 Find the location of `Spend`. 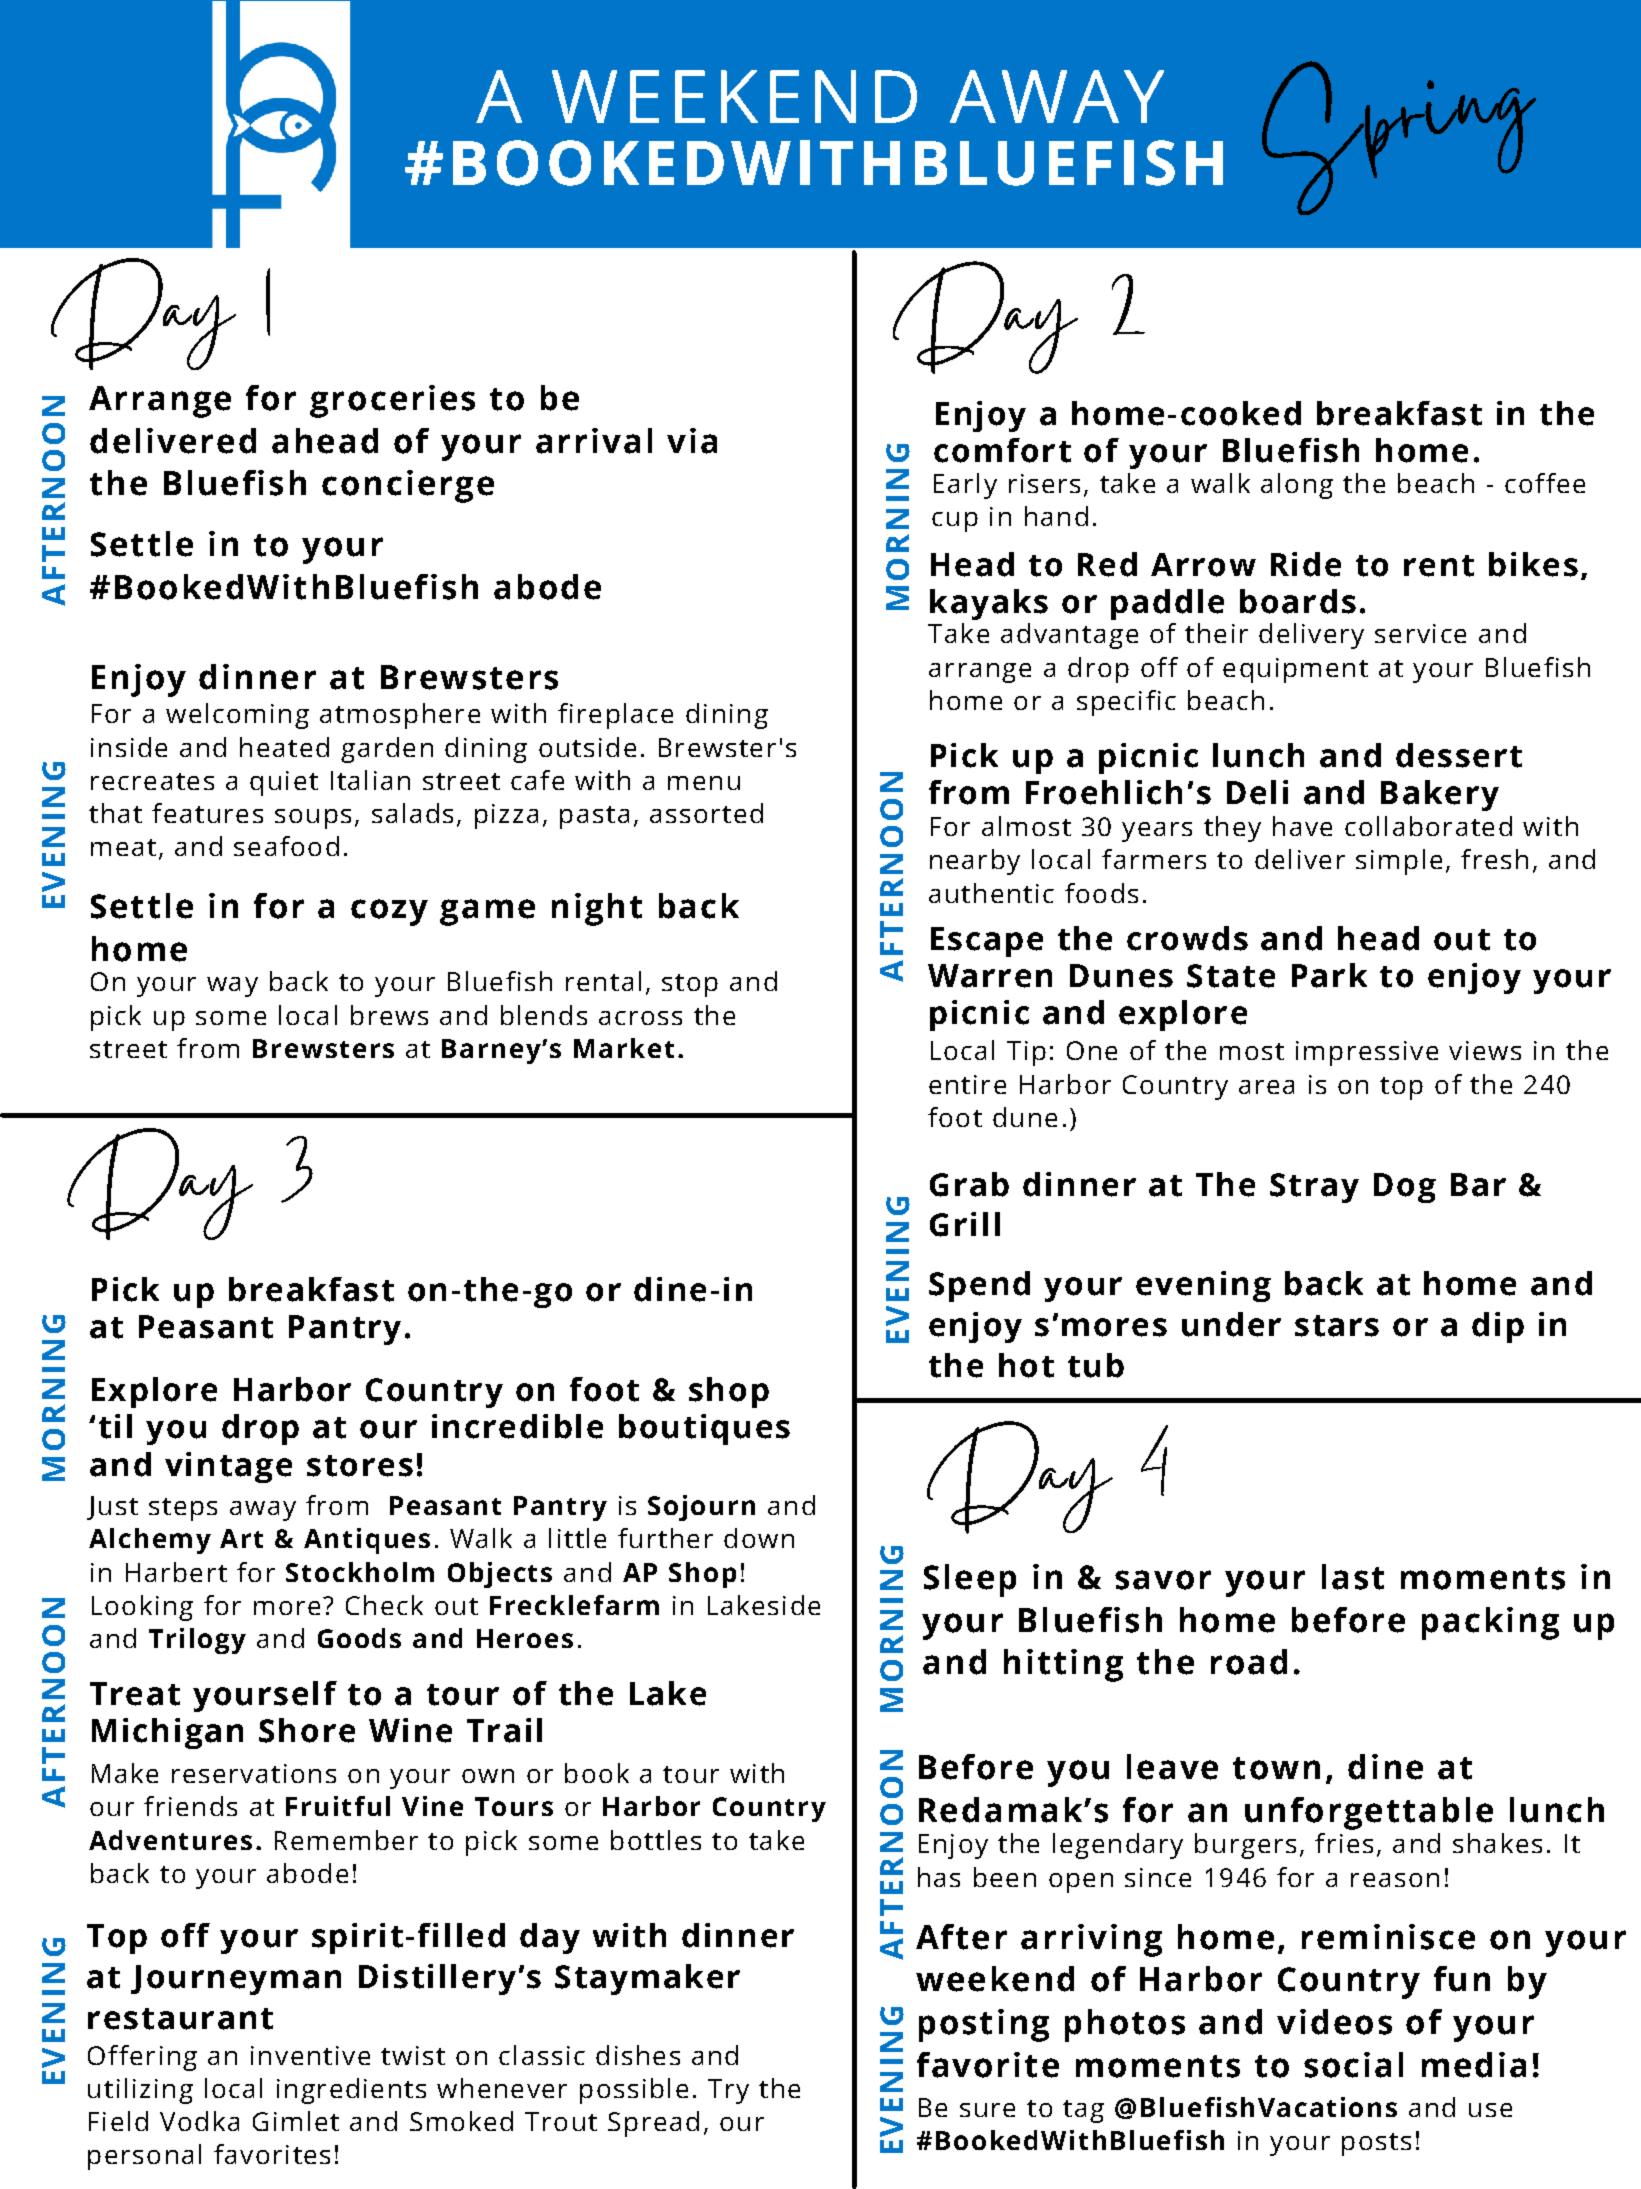

Spend is located at coordinates (979, 1286).
